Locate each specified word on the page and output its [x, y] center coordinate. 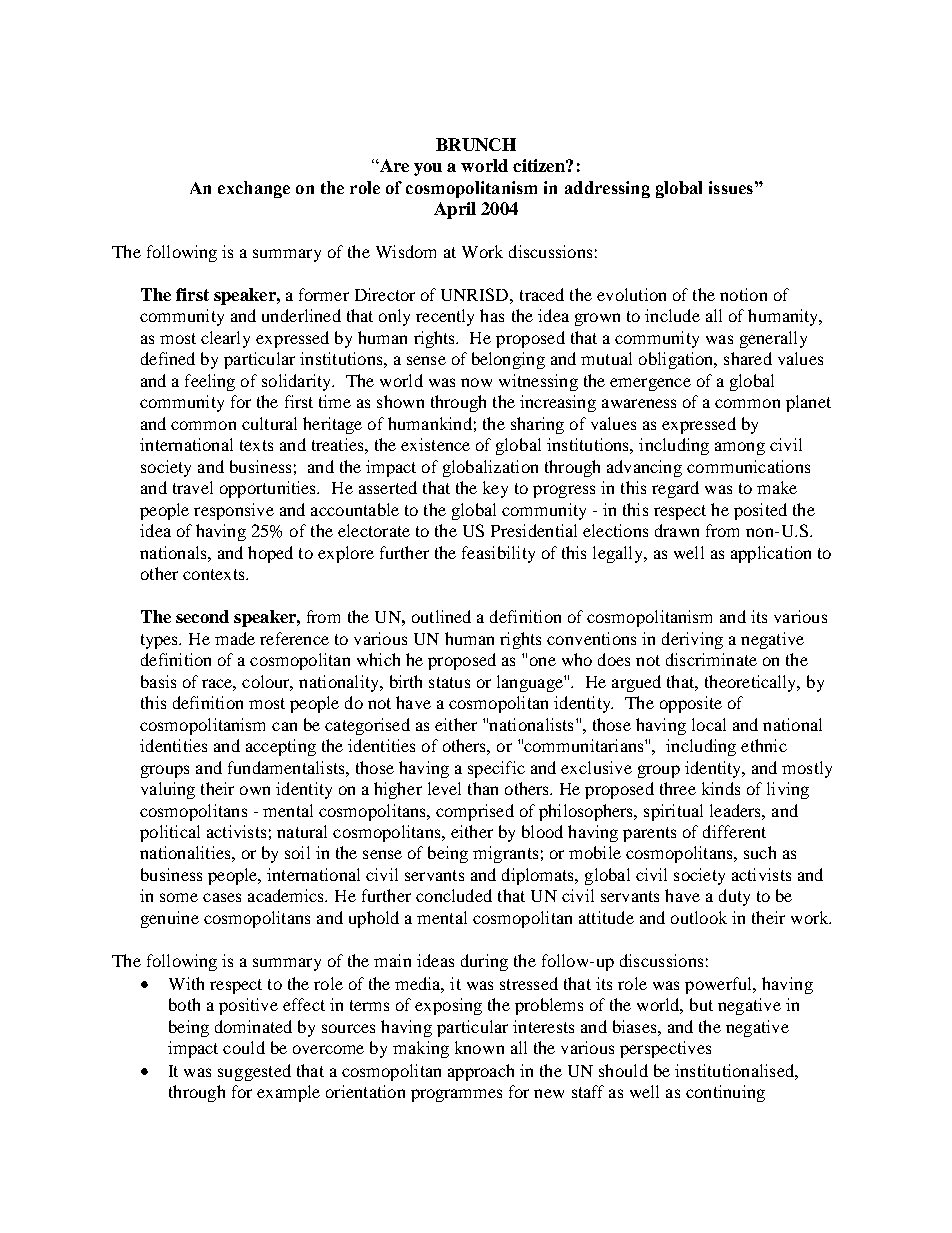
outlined [441, 616]
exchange [254, 189]
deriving [692, 640]
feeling [210, 382]
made [235, 638]
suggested [254, 1072]
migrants [505, 854]
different [734, 831]
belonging [508, 360]
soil [297, 852]
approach [481, 1072]
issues [731, 187]
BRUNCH [476, 144]
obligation [677, 360]
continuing [725, 1093]
